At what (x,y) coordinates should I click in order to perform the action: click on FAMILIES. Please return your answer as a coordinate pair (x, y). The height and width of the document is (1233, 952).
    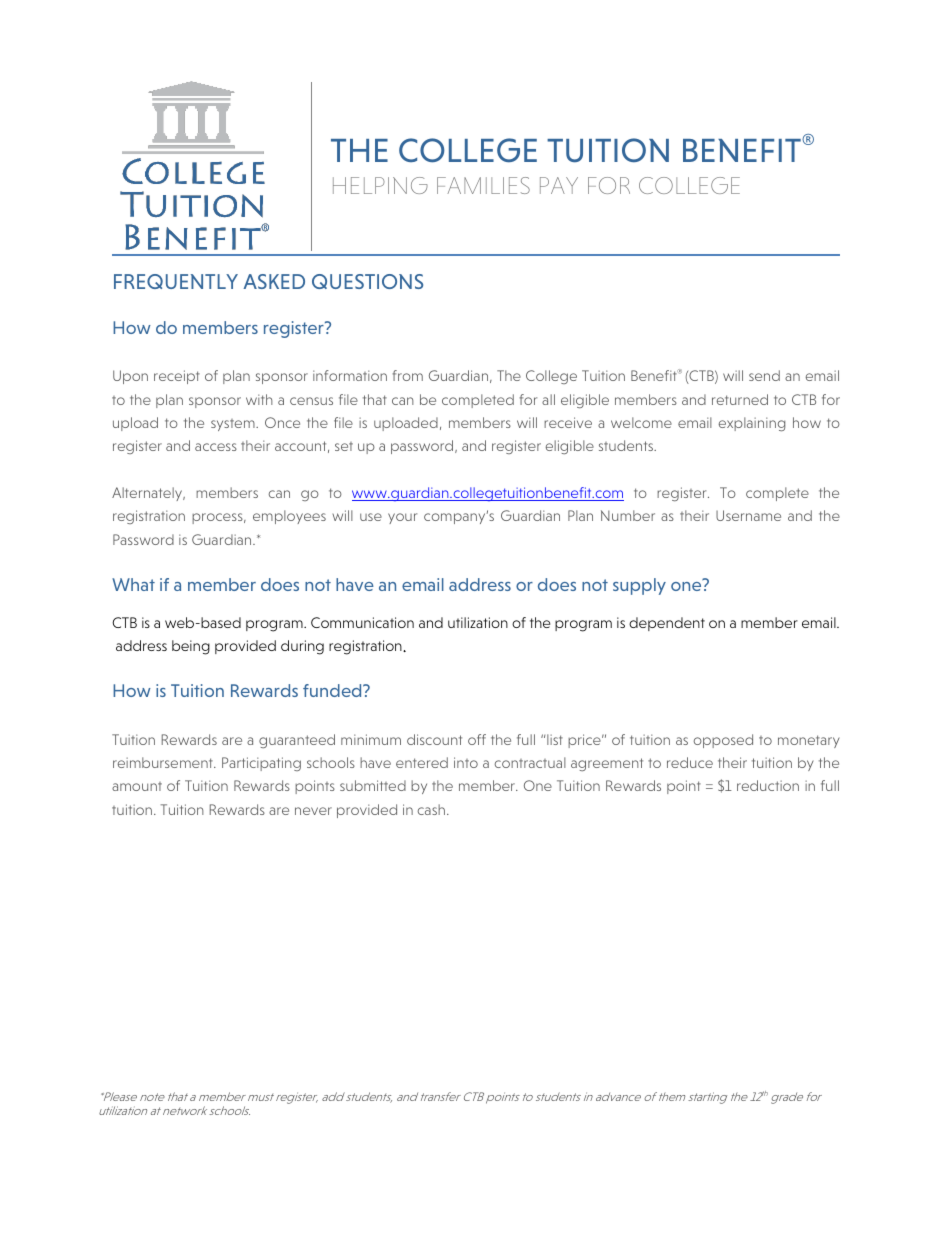
    Looking at the image, I should click on (483, 185).
